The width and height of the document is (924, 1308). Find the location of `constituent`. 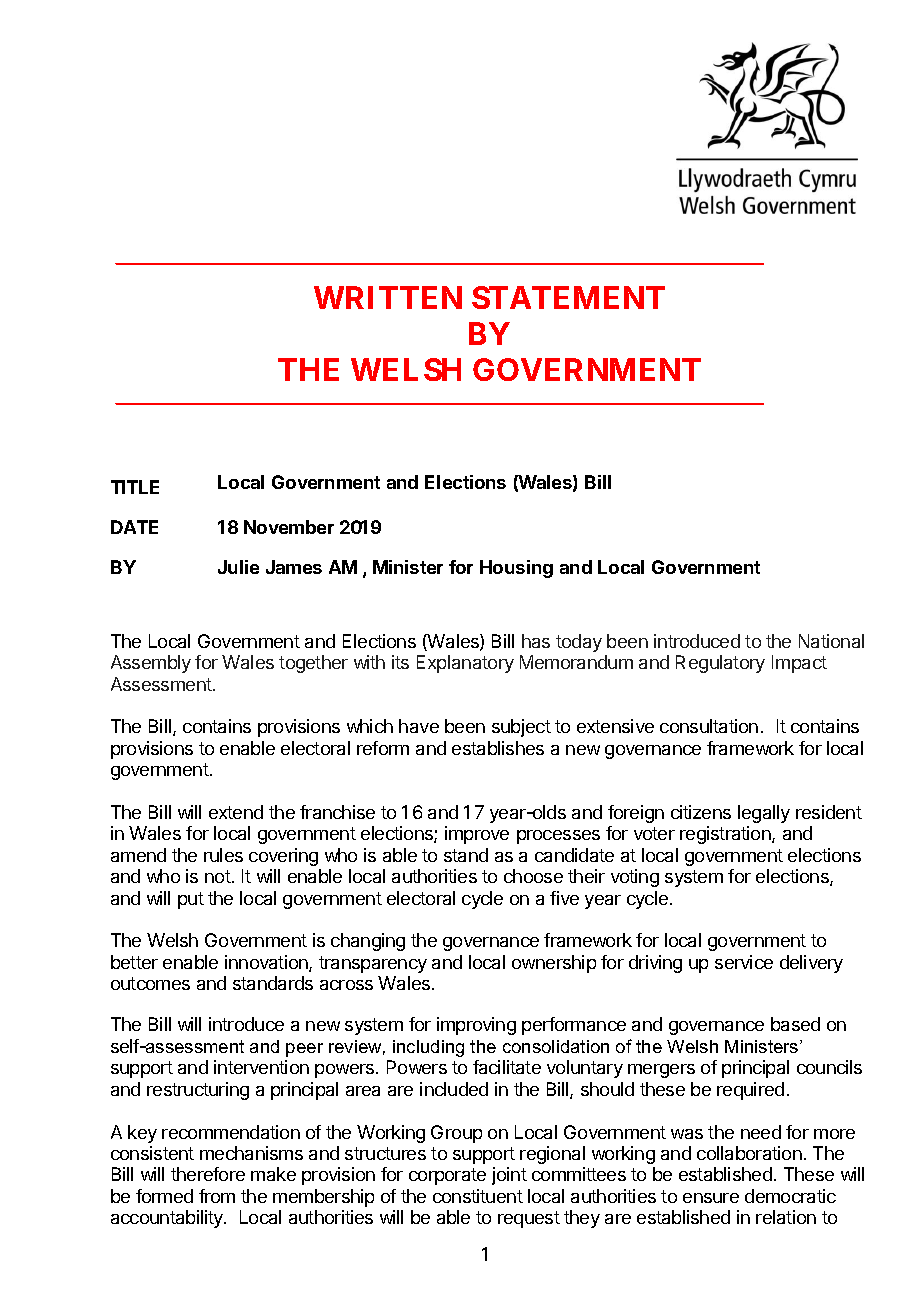

constituent is located at coordinates (478, 1196).
